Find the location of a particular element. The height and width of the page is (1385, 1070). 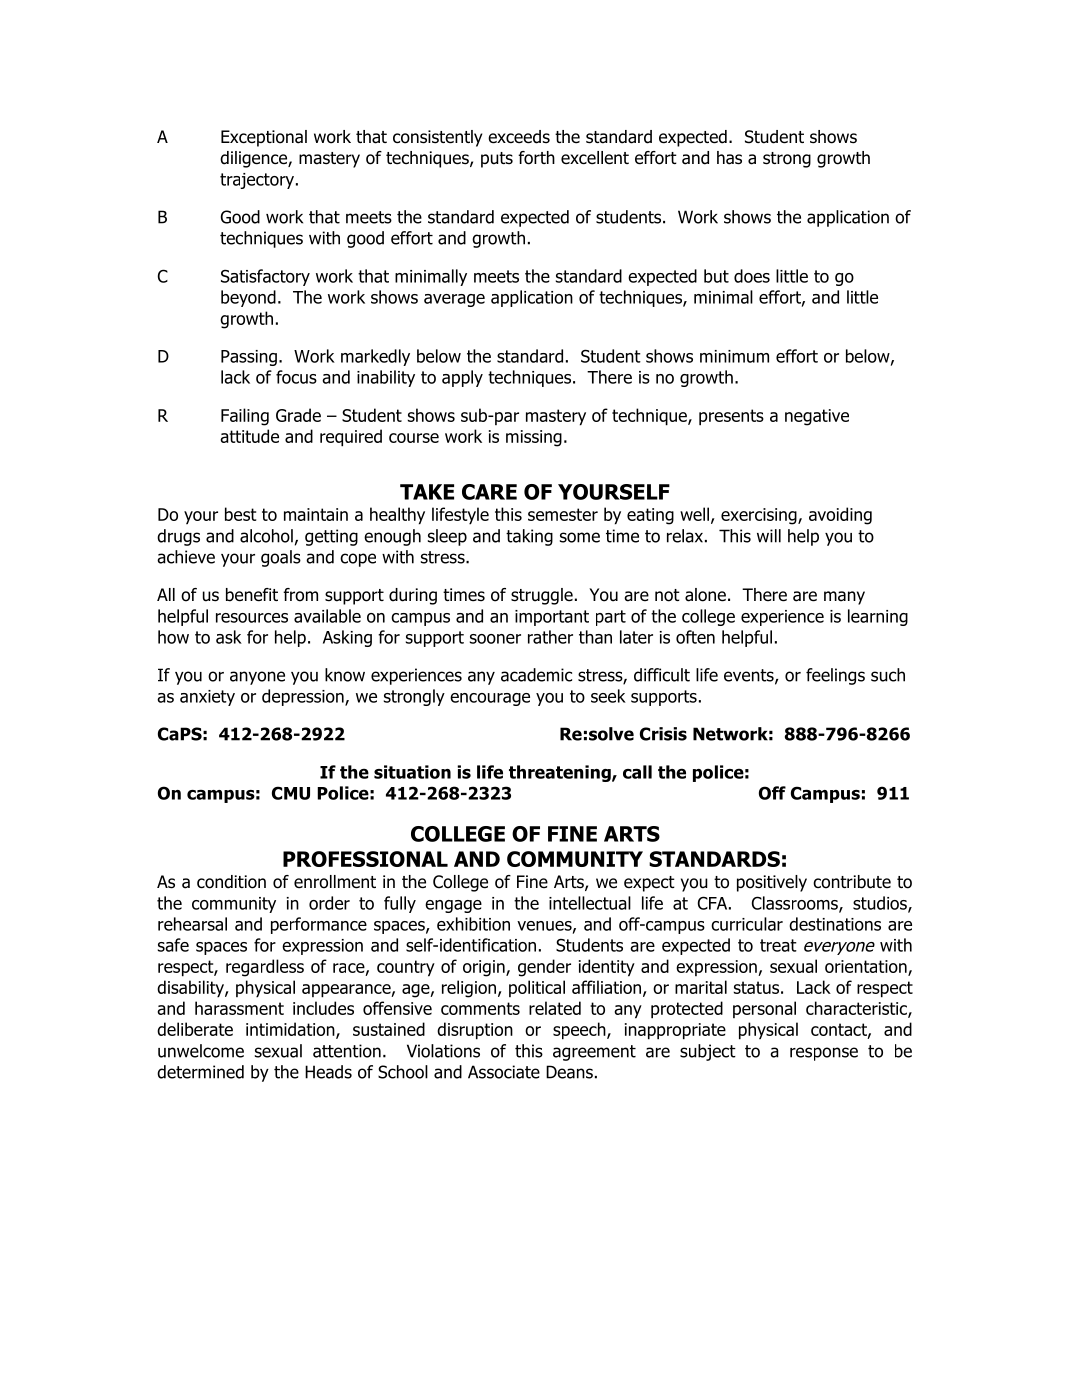

focus is located at coordinates (296, 377).
